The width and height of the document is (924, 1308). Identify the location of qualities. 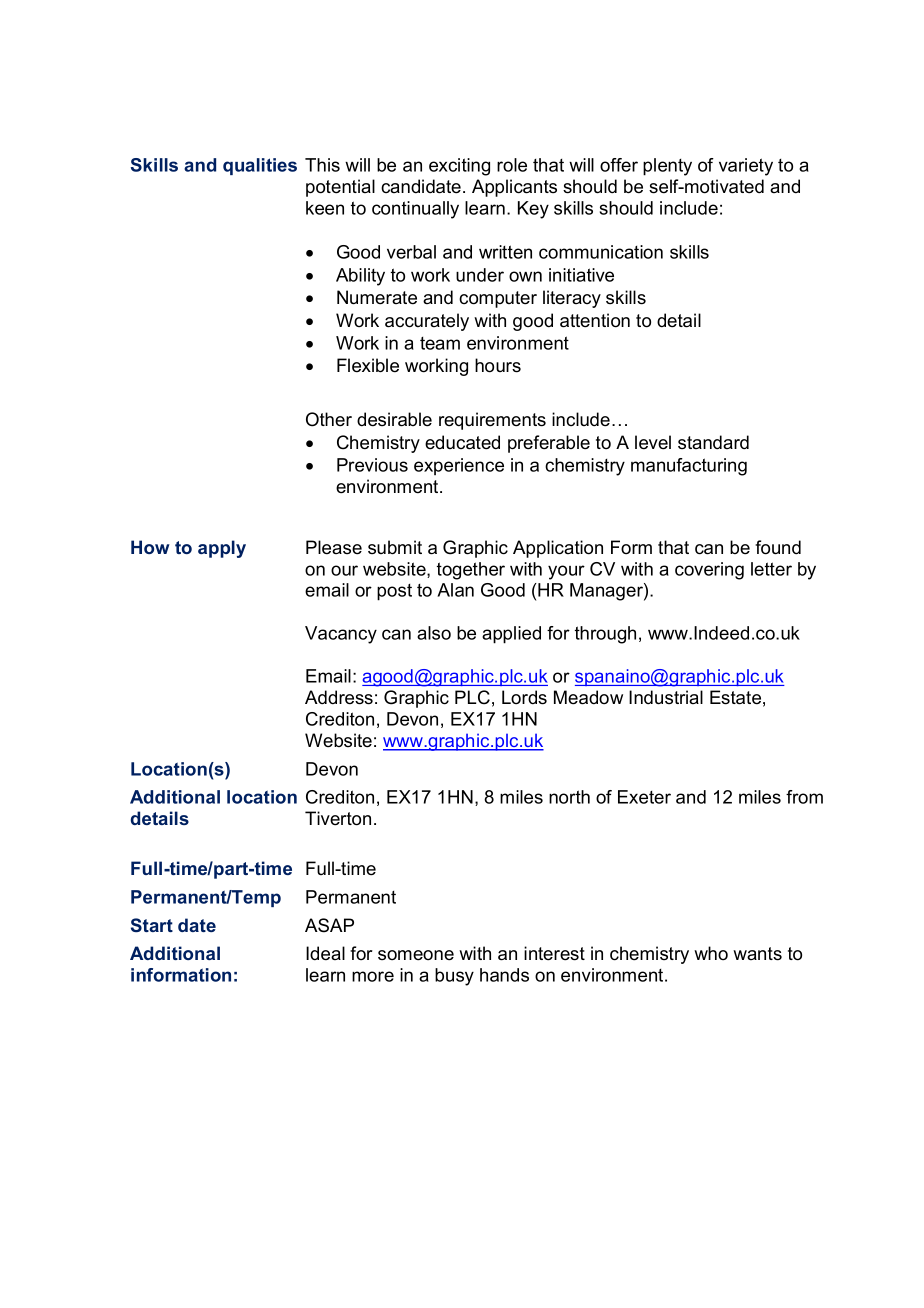
(260, 166).
